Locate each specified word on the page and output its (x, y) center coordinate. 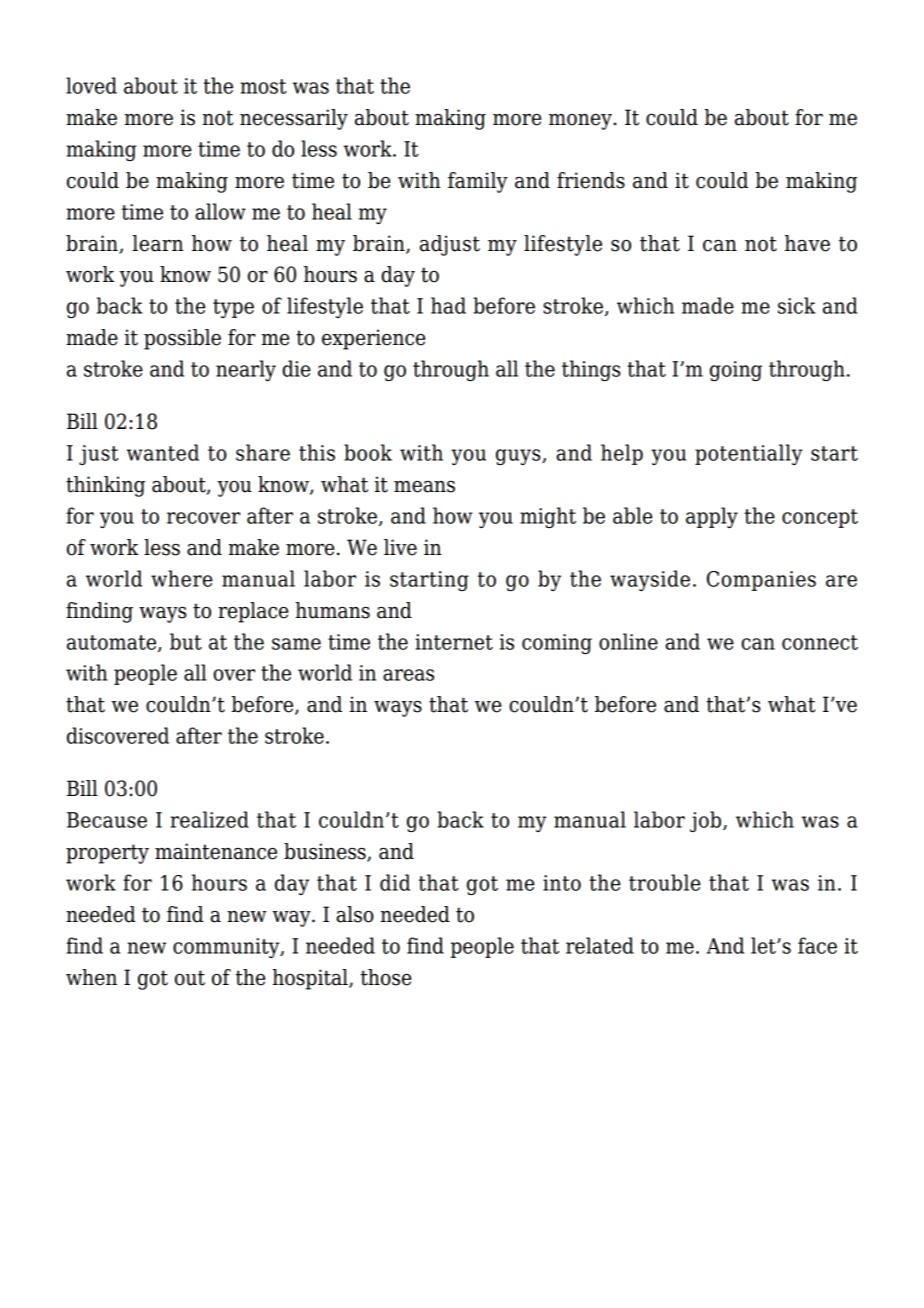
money (580, 122)
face (817, 945)
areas (408, 675)
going (736, 371)
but (186, 641)
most (263, 86)
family (478, 182)
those (386, 977)
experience (373, 339)
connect (820, 642)
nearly (246, 370)
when (91, 977)
